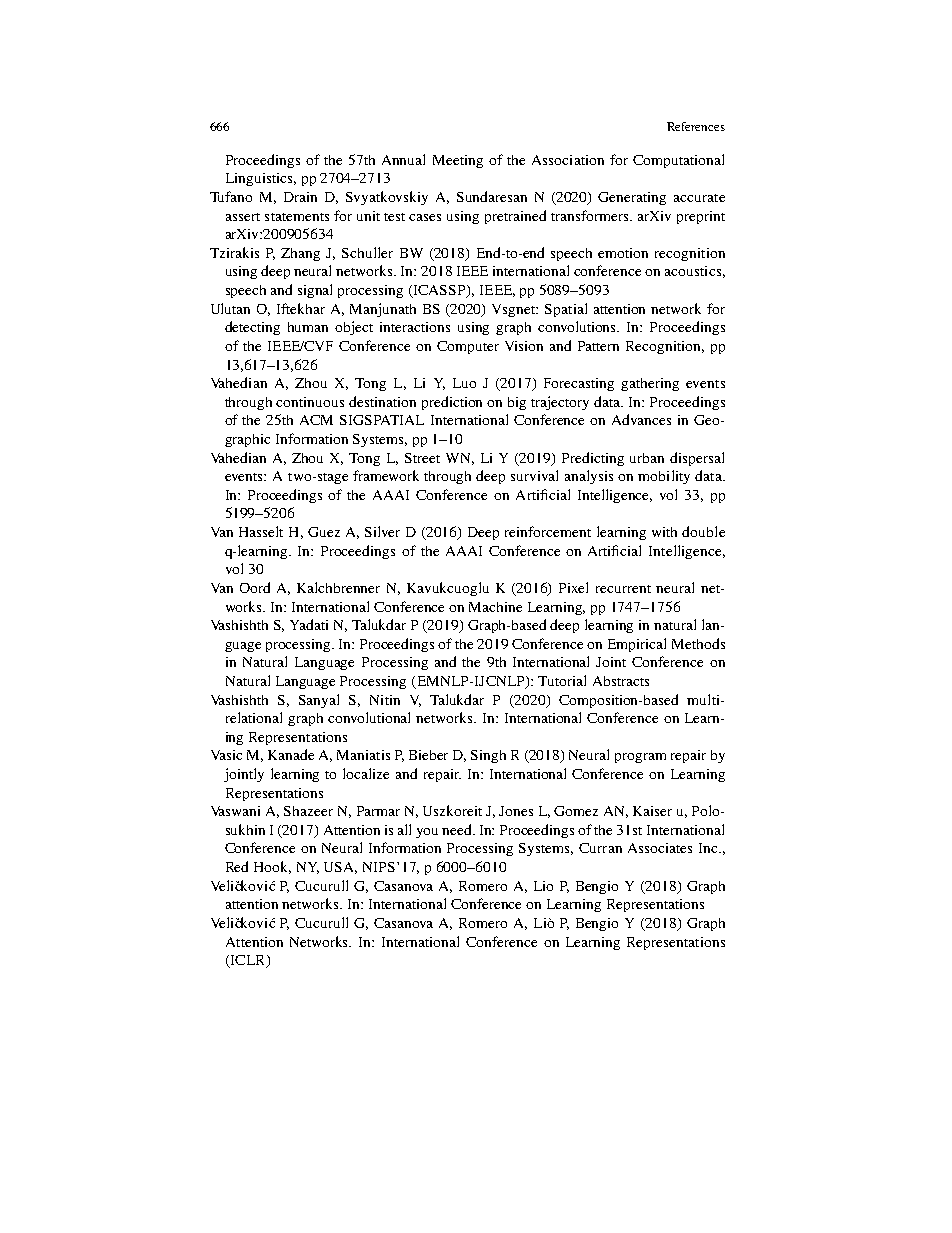 The width and height of the screenshot is (952, 1233). Describe the element at coordinates (640, 758) in the screenshot. I see `program` at that location.
